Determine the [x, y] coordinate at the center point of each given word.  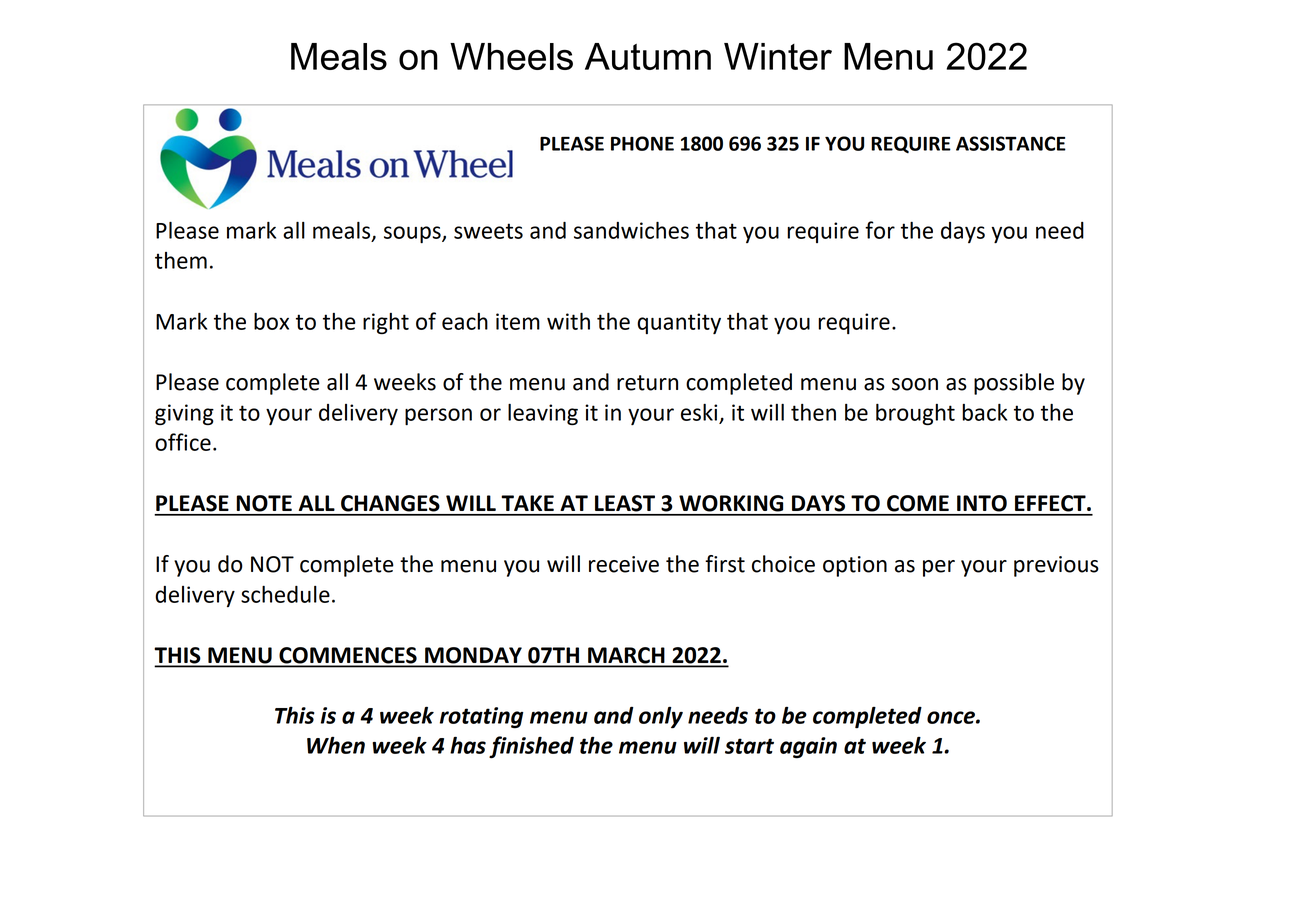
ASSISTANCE [1011, 143]
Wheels [511, 56]
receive [624, 564]
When [336, 745]
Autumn [648, 56]
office [183, 442]
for [880, 230]
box [271, 321]
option [855, 566]
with [568, 321]
